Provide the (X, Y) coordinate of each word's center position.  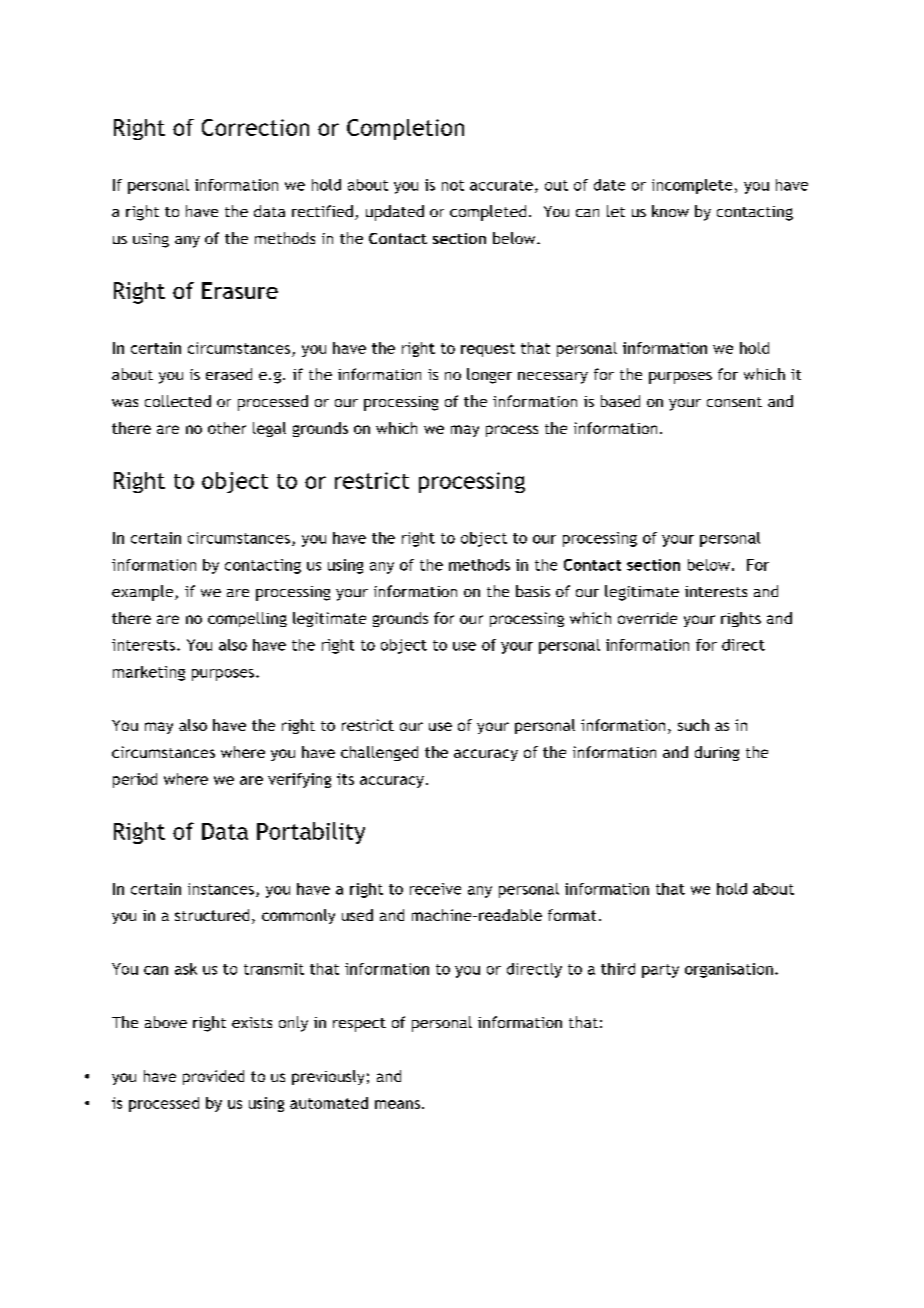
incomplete (692, 186)
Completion (405, 129)
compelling (247, 619)
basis (533, 591)
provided (213, 1077)
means (397, 1104)
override (647, 618)
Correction (255, 127)
